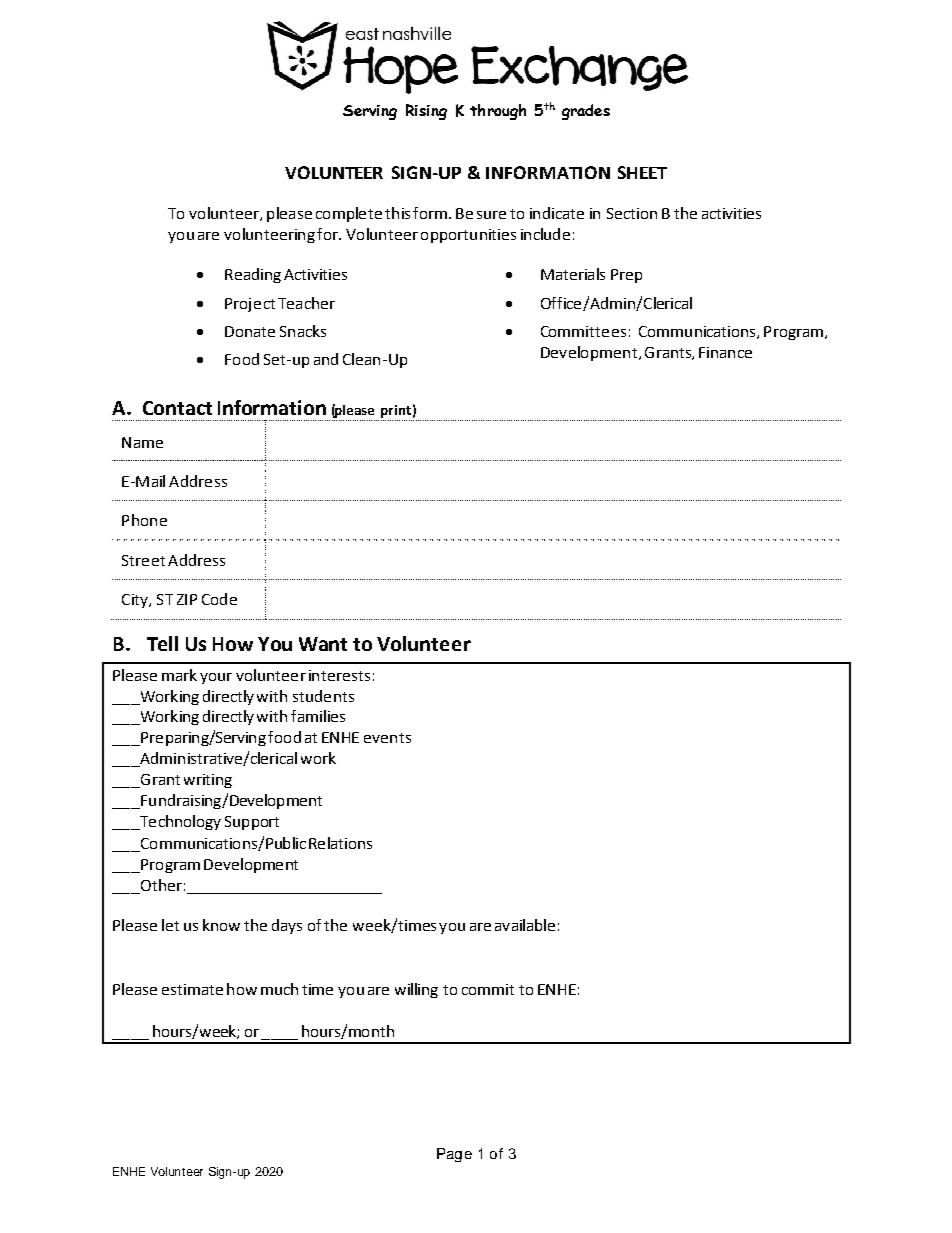 Image resolution: width=952 pixels, height=1233 pixels. What do you see at coordinates (219, 599) in the document?
I see `Code` at bounding box center [219, 599].
